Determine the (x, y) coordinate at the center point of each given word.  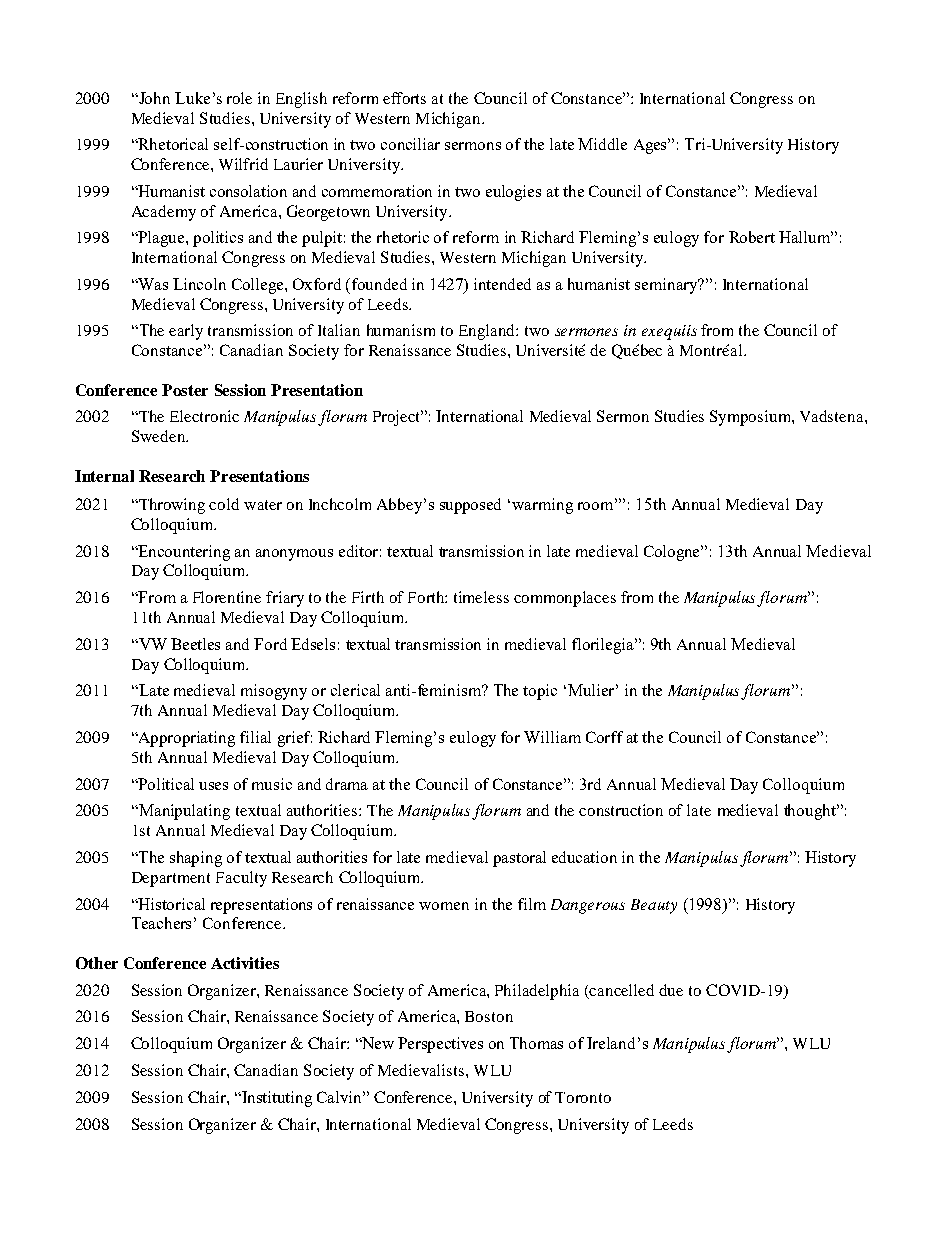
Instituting (276, 1099)
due (671, 990)
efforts (404, 98)
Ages (652, 146)
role (239, 98)
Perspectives (440, 1045)
